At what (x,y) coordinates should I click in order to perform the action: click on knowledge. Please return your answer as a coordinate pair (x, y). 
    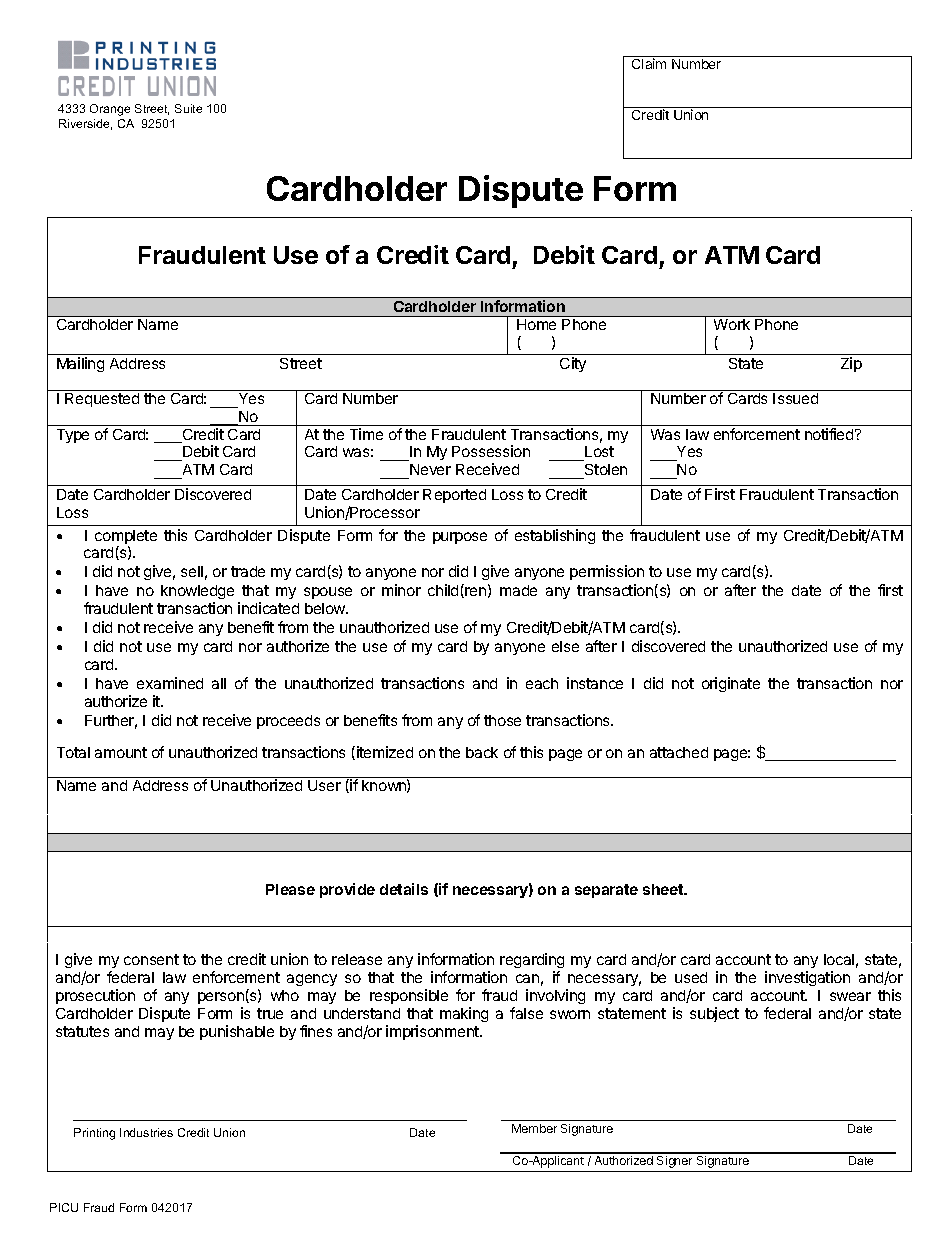
    Looking at the image, I should click on (197, 594).
